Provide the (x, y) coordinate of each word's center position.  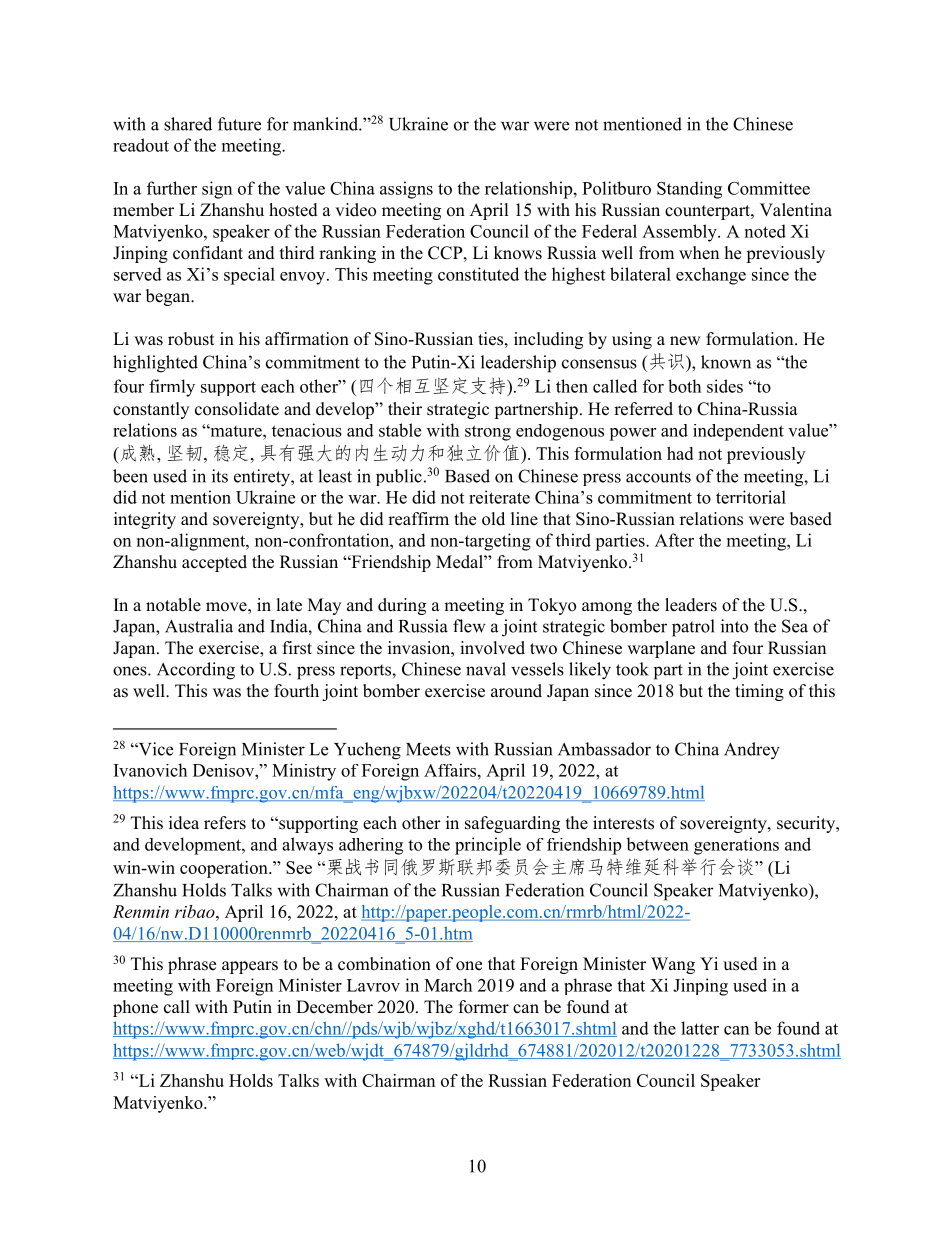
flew (469, 626)
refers (225, 823)
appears (250, 967)
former (484, 1007)
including (548, 340)
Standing (689, 190)
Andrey (752, 751)
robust (191, 339)
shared (188, 124)
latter (700, 1028)
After (674, 540)
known (726, 362)
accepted (214, 563)
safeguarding (512, 824)
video (355, 210)
